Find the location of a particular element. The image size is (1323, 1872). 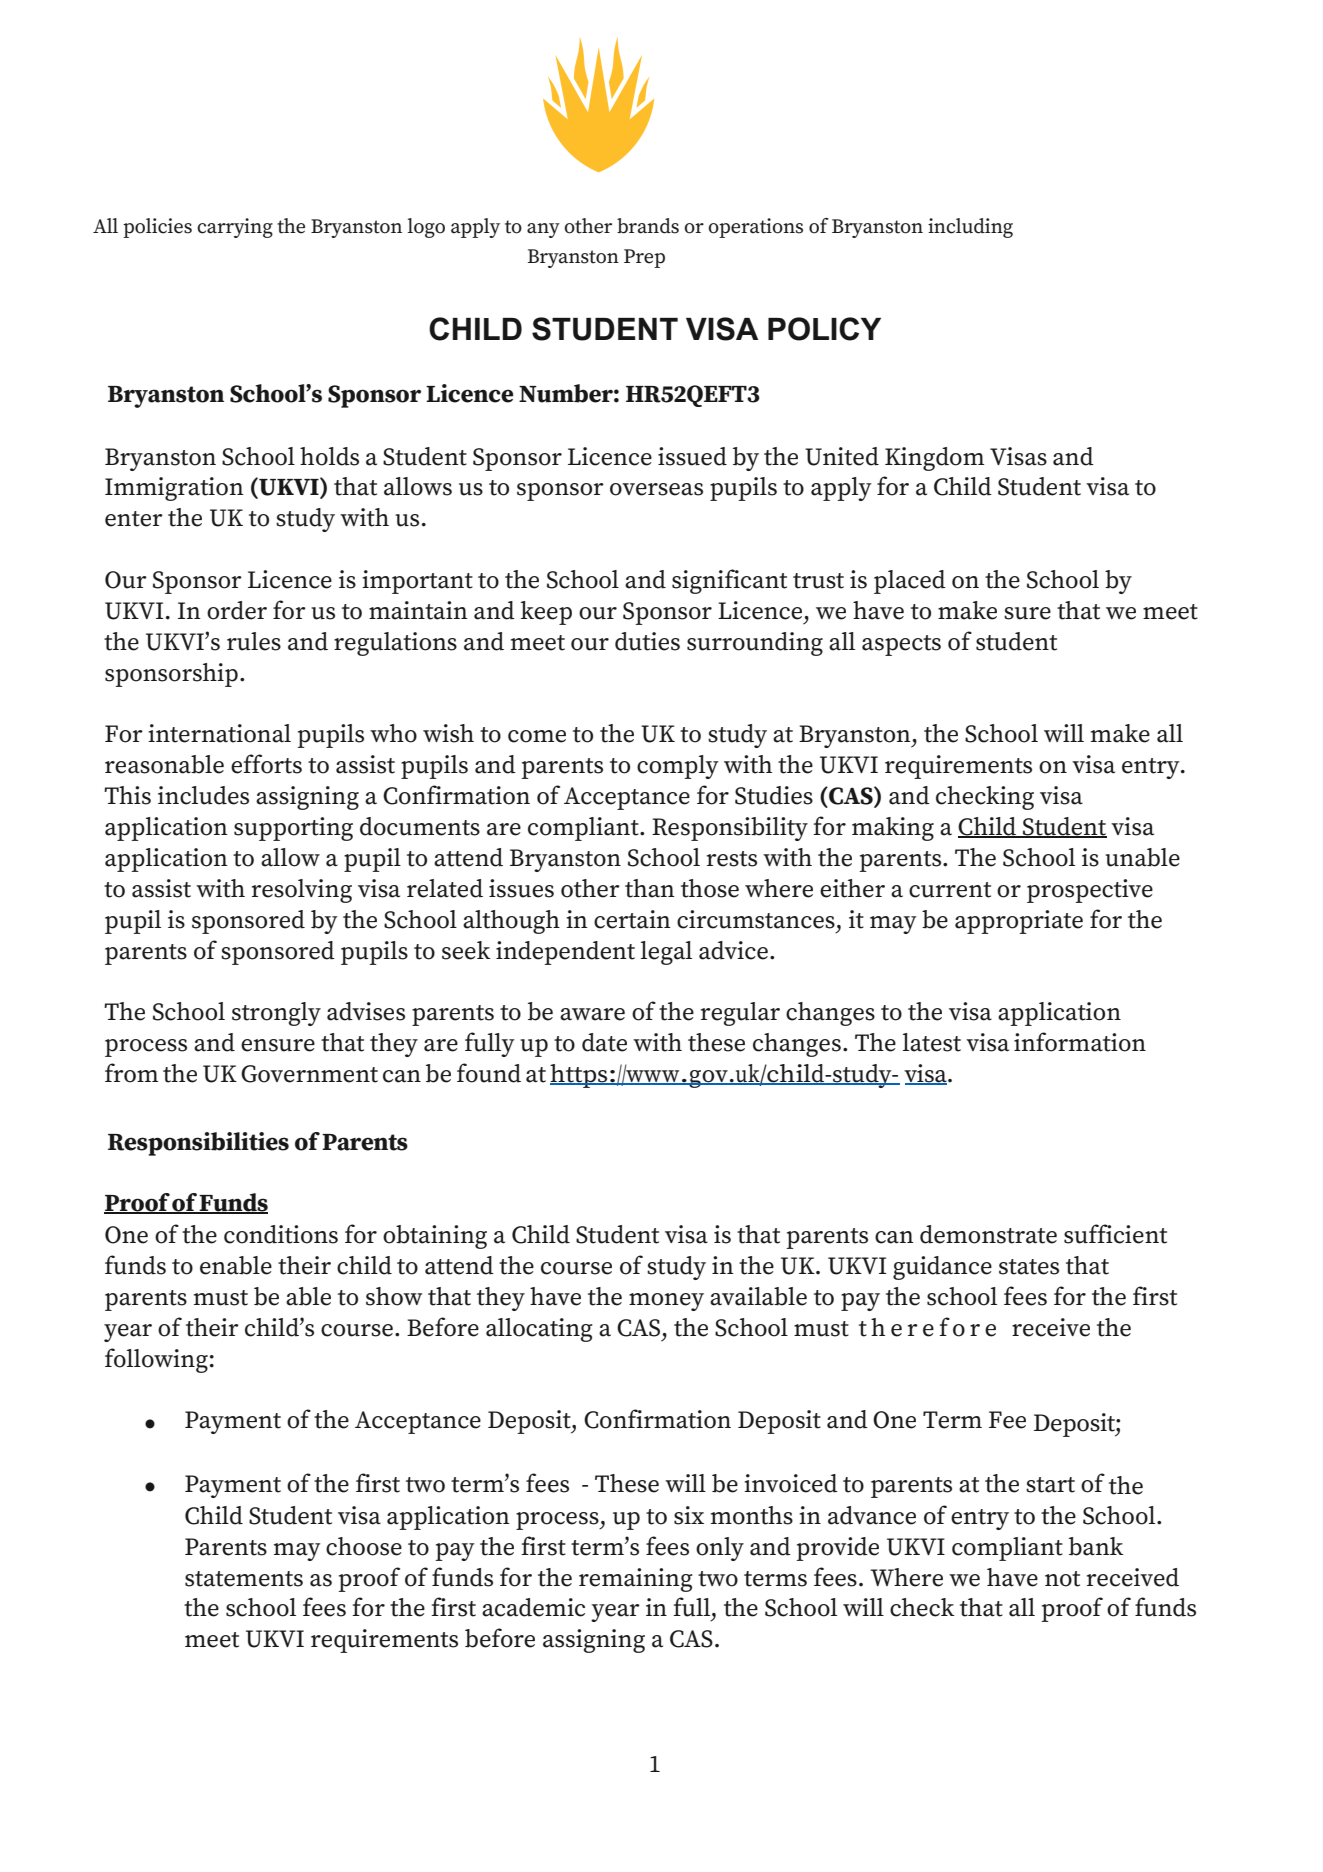

including is located at coordinates (970, 228).
